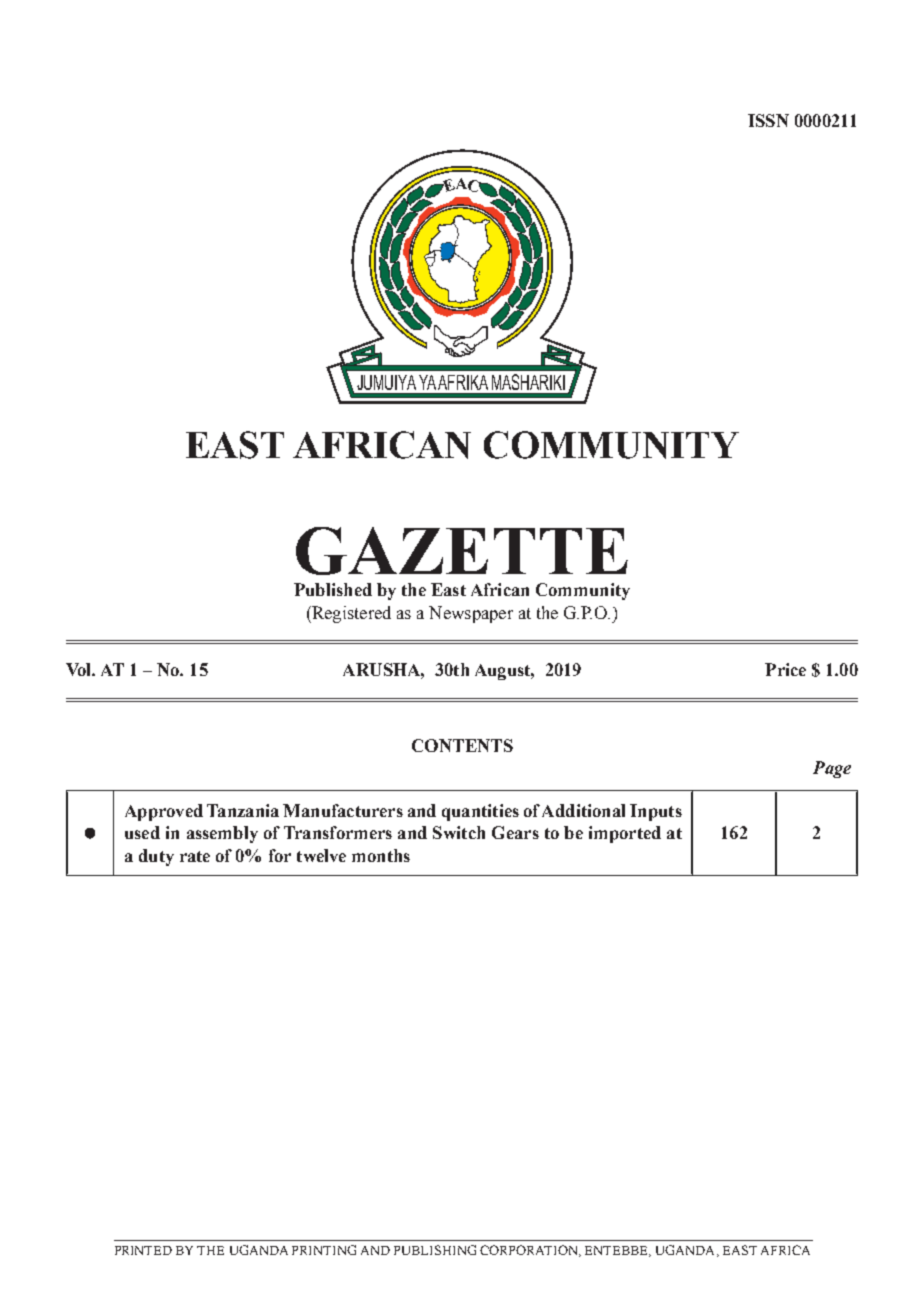 This screenshot has width=924, height=1308. What do you see at coordinates (625, 834) in the screenshot?
I see `imported` at bounding box center [625, 834].
